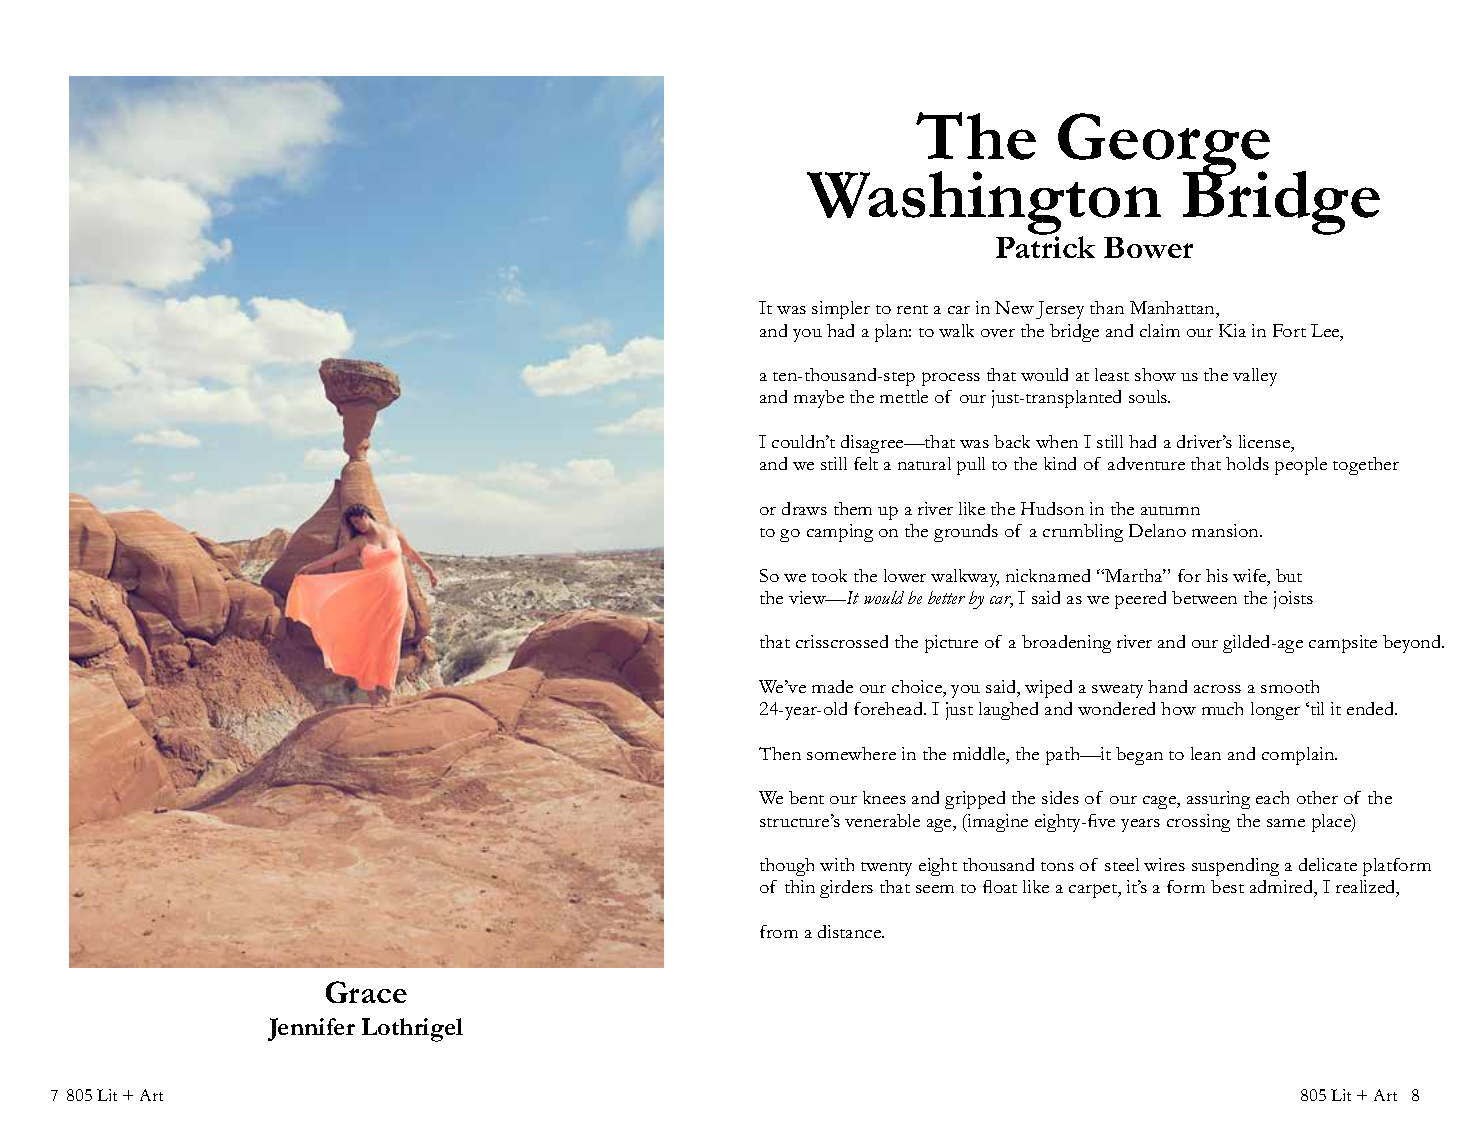 The height and width of the document is (1136, 1470). Describe the element at coordinates (866, 463) in the document. I see `felt` at that location.
